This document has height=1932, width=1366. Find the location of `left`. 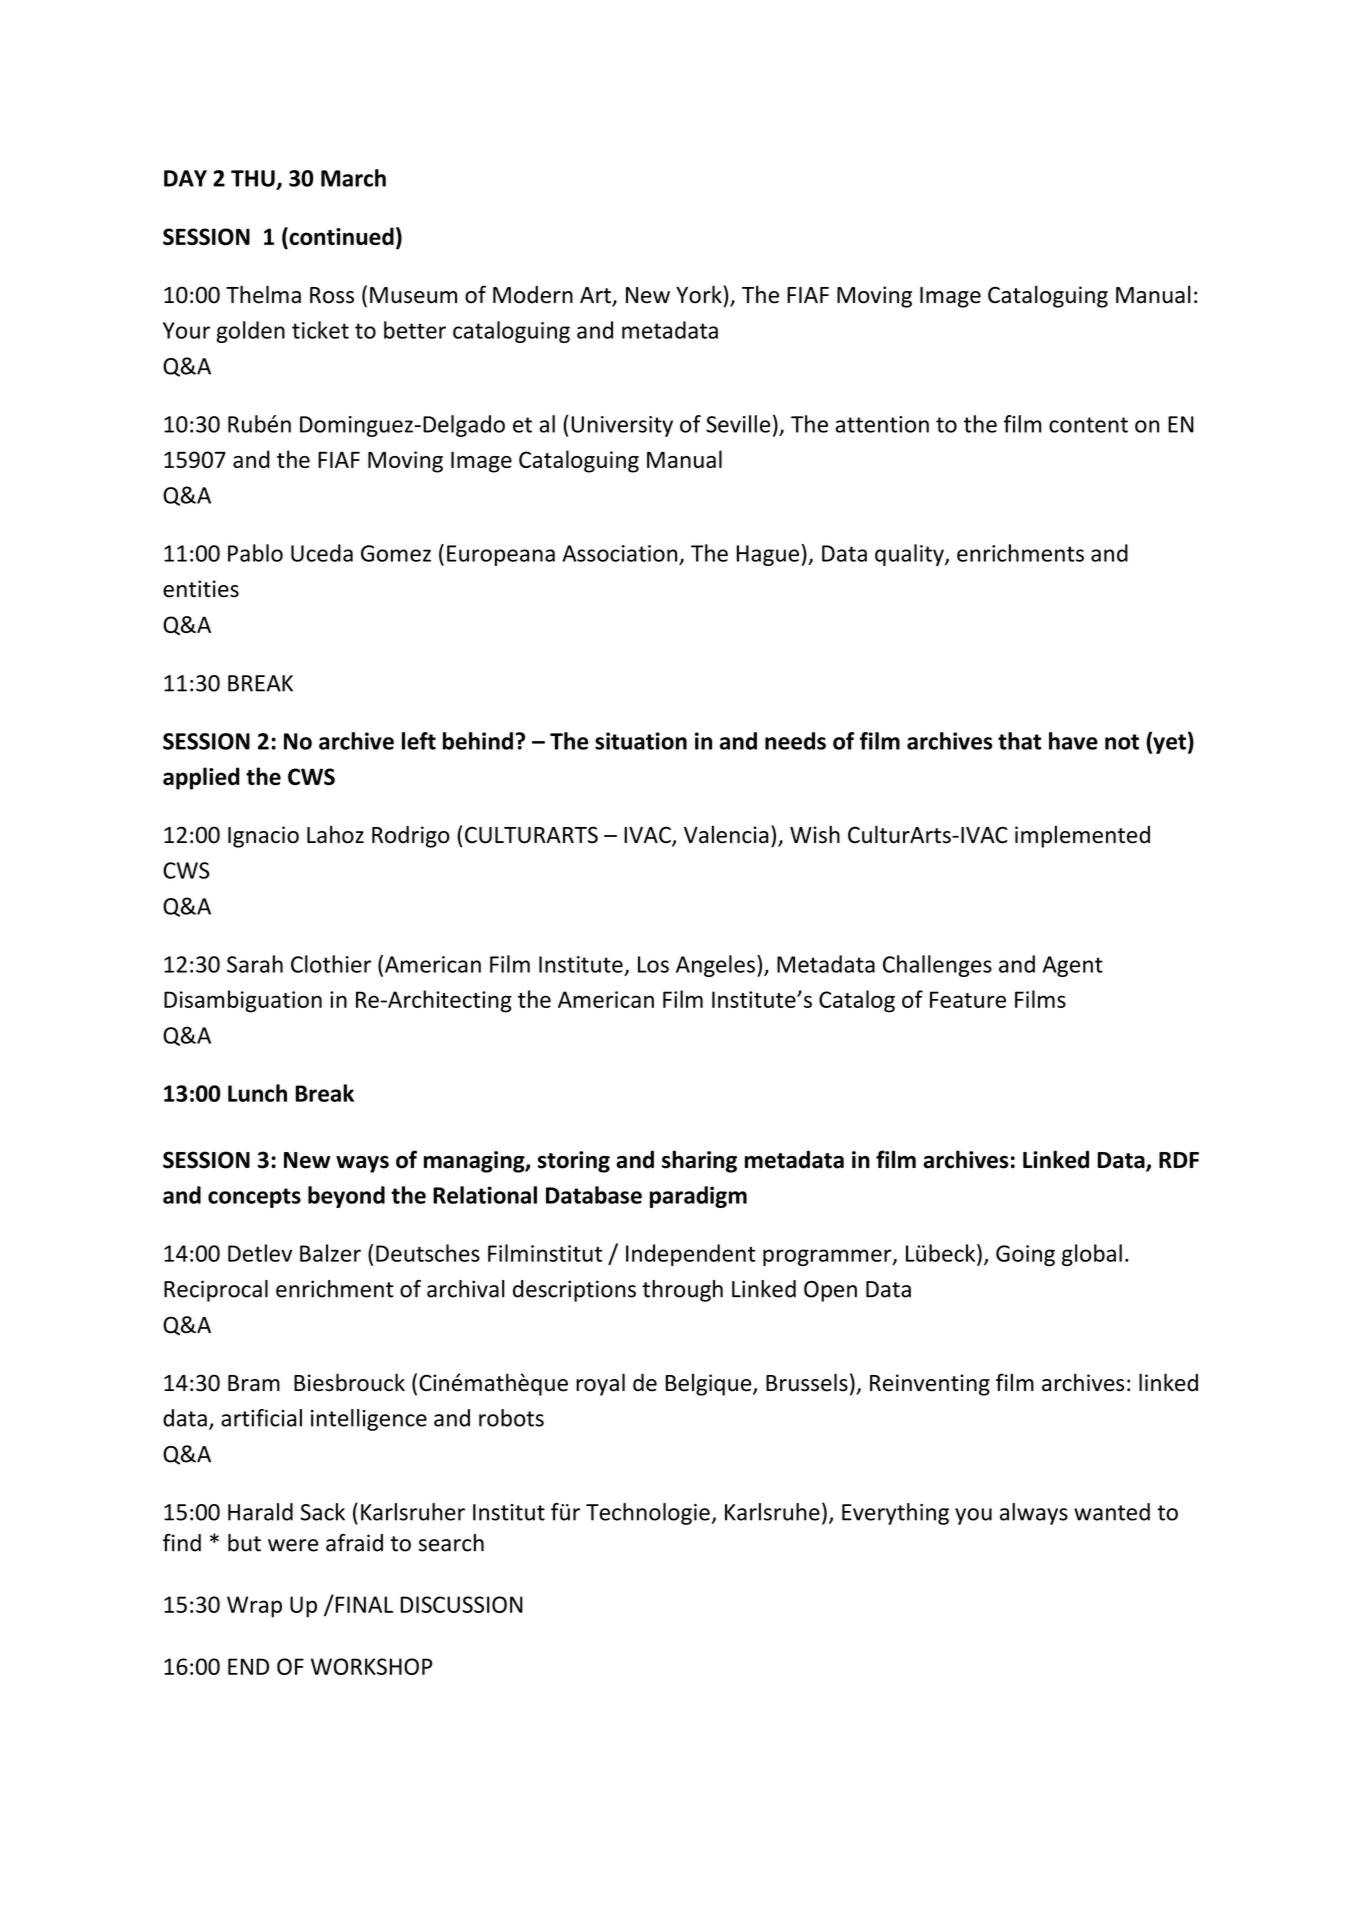

left is located at coordinates (419, 741).
